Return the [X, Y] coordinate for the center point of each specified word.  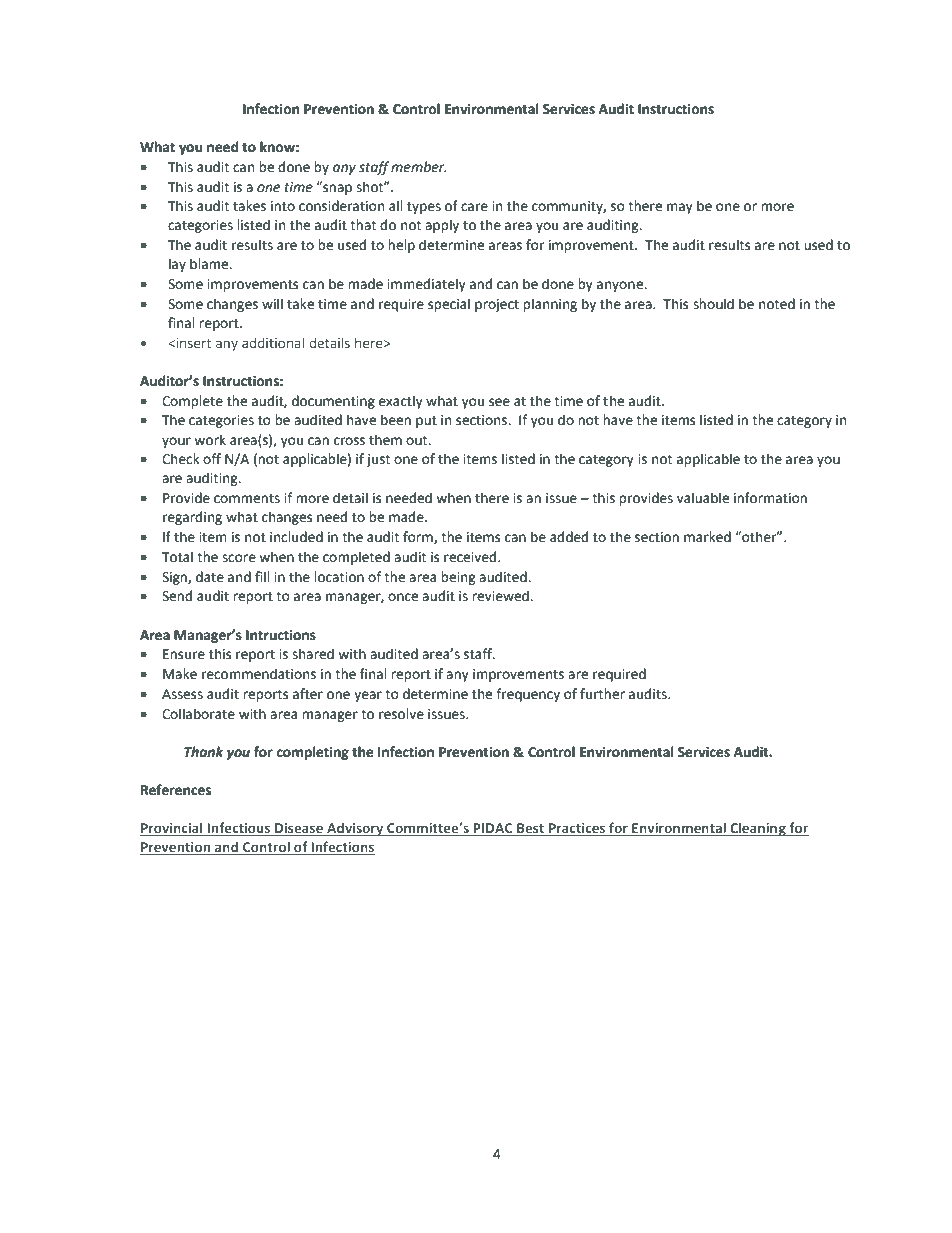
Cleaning [758, 829]
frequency [528, 695]
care [474, 207]
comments [247, 499]
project [497, 305]
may [680, 208]
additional [273, 342]
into [283, 206]
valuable [703, 498]
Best [531, 829]
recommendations [259, 674]
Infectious [239, 829]
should [713, 304]
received [471, 557]
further [602, 694]
